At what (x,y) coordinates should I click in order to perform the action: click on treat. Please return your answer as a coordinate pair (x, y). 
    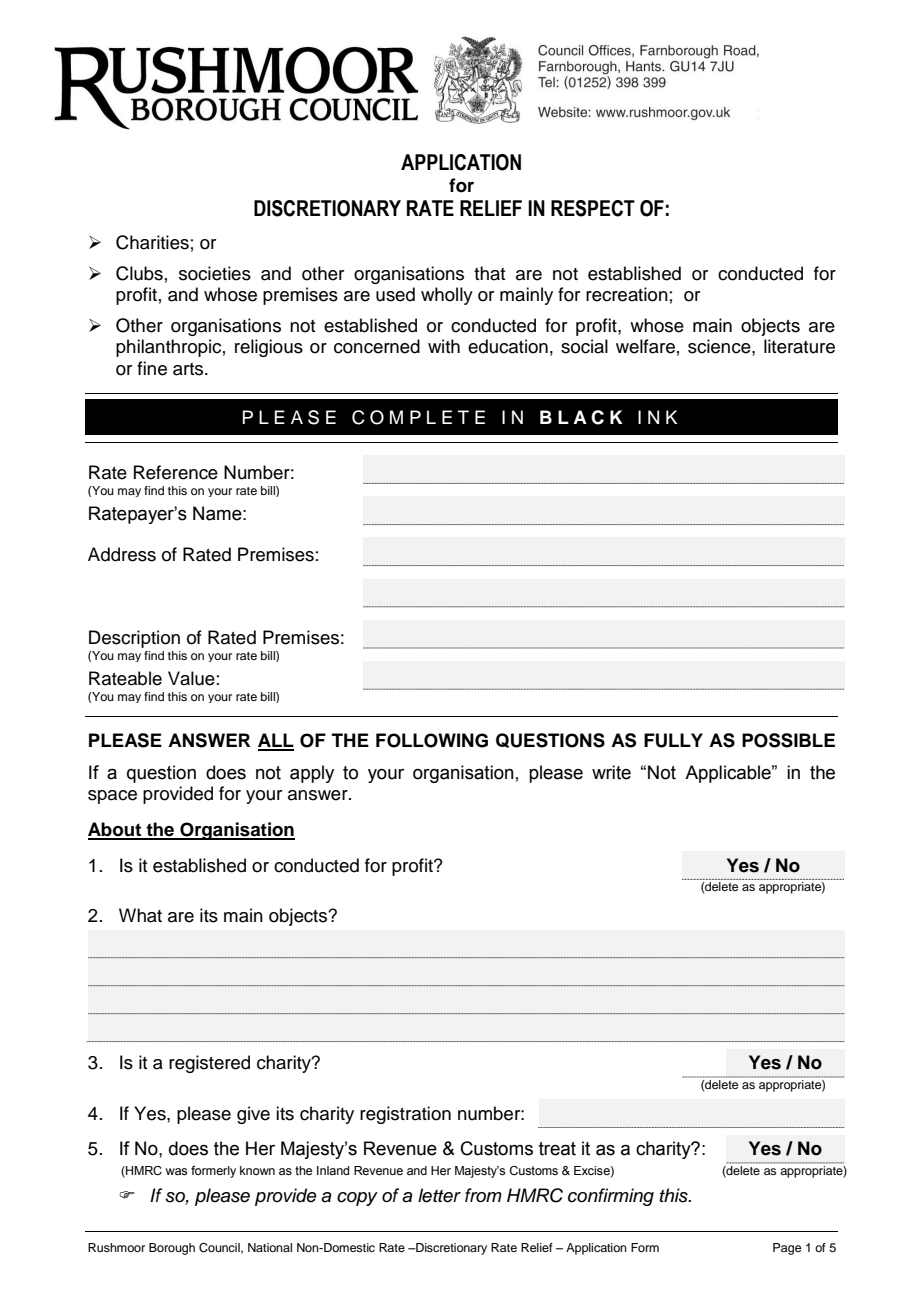
    Looking at the image, I should click on (557, 1149).
